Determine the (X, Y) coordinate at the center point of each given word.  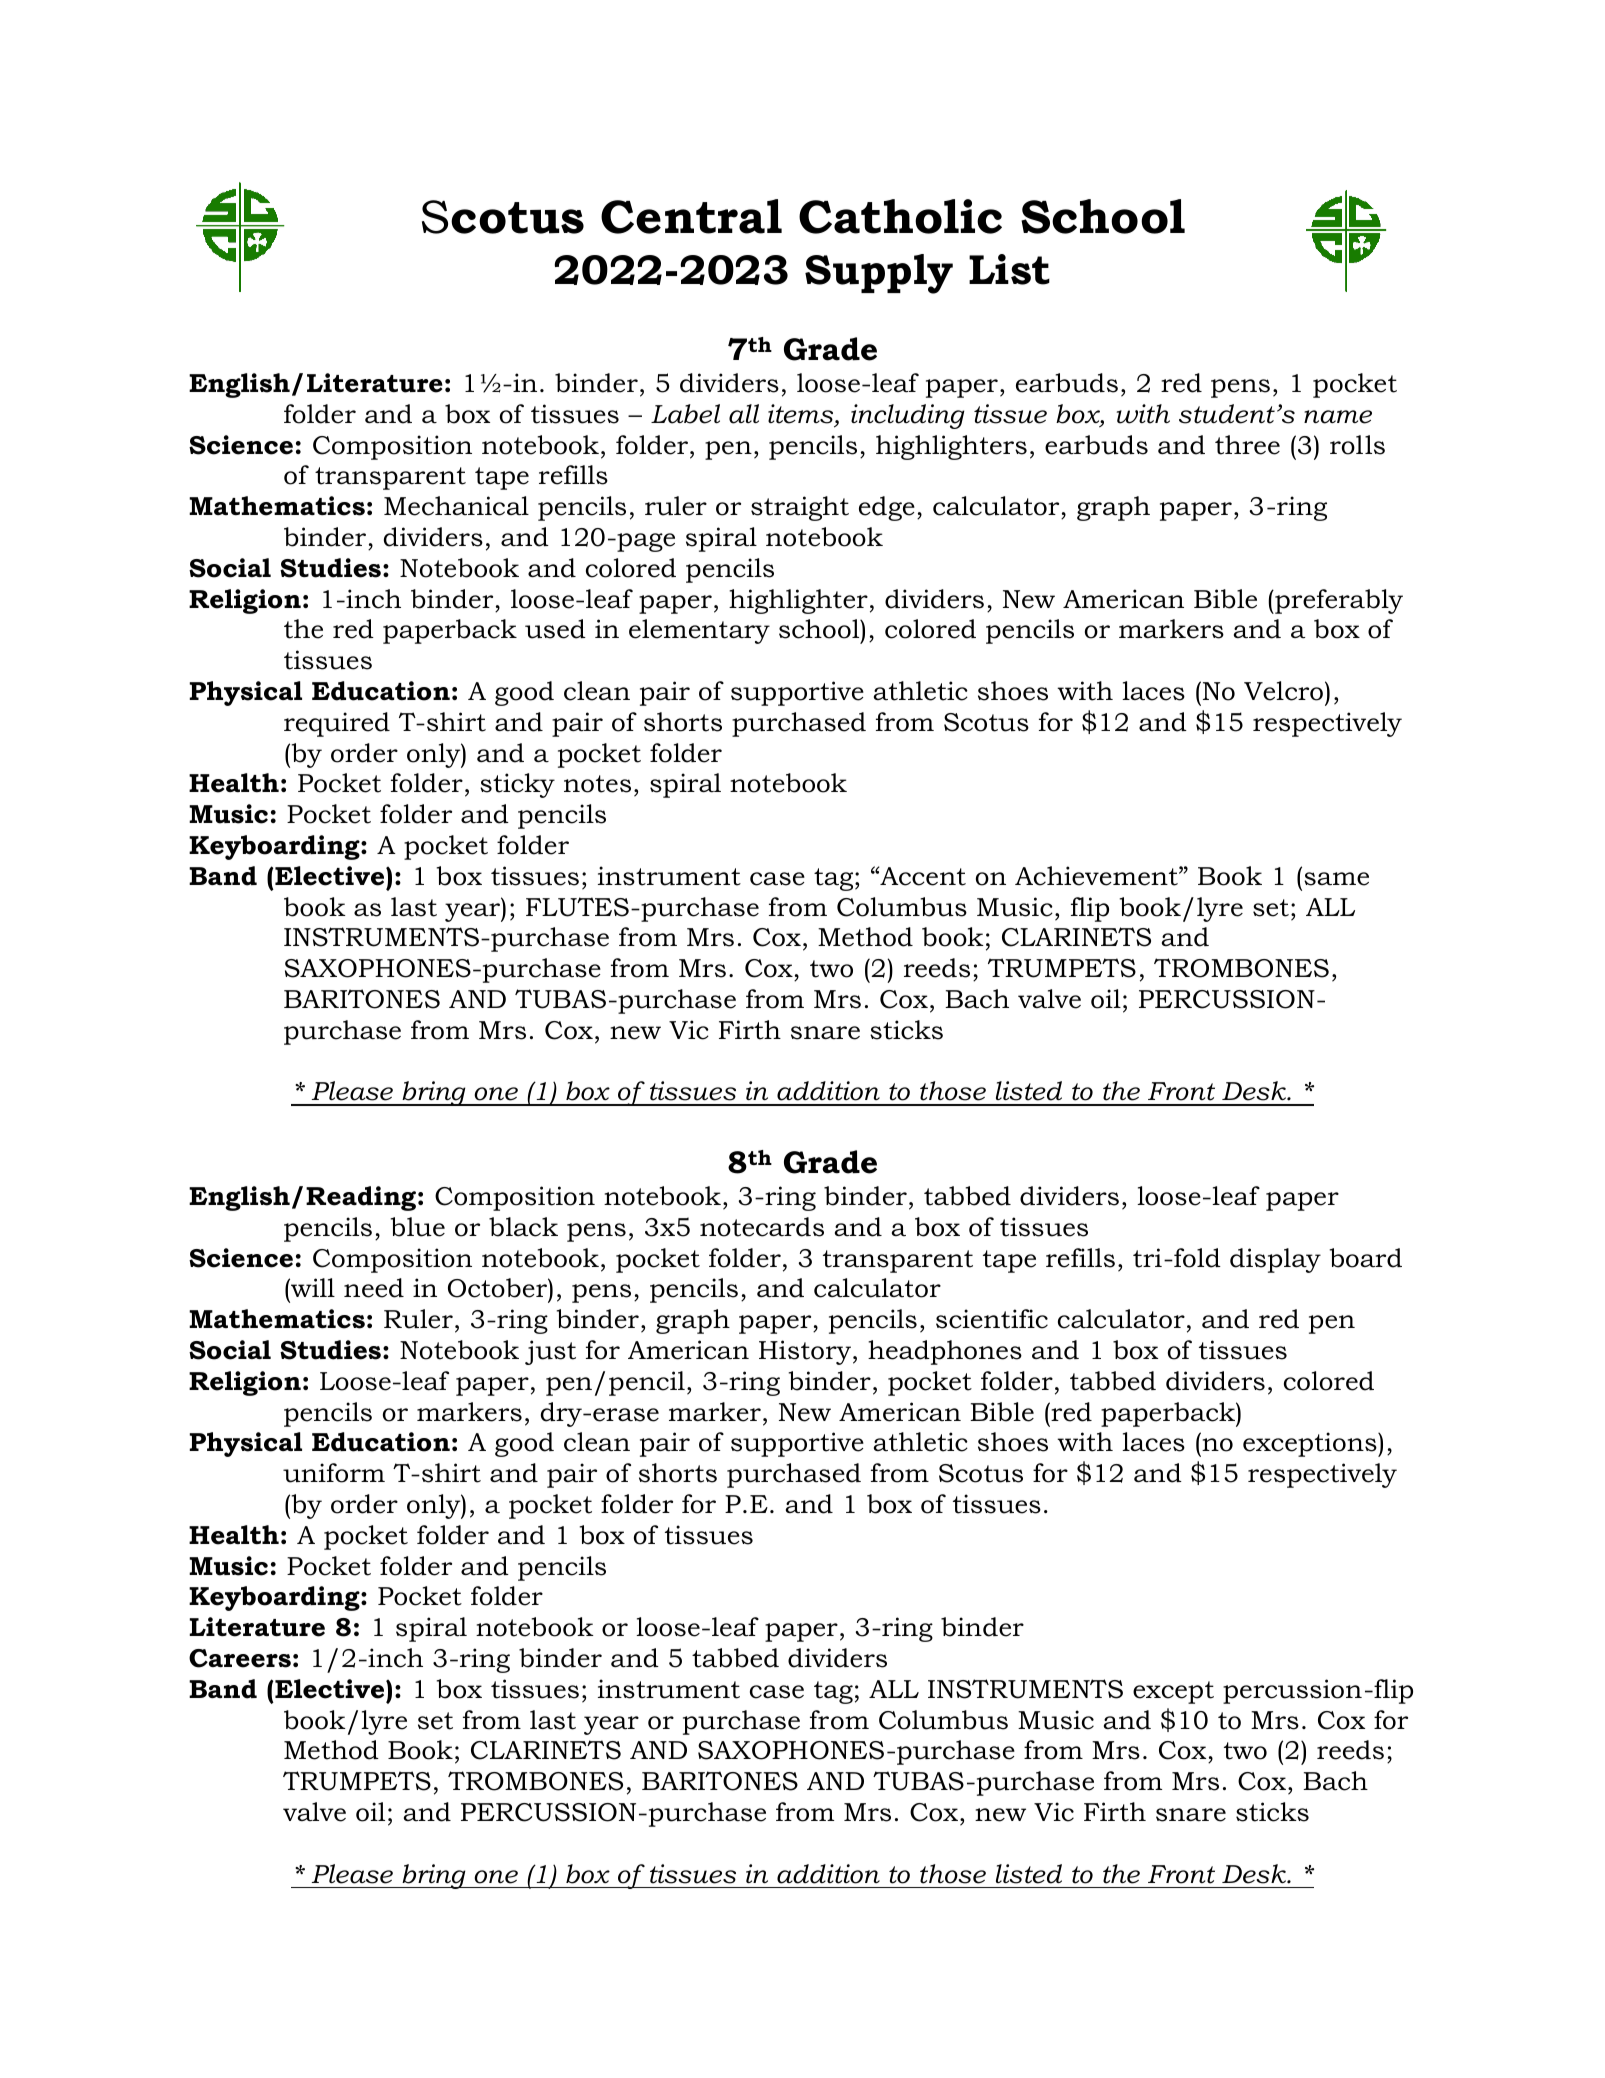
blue (417, 1227)
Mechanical (456, 506)
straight (800, 508)
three (1247, 445)
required (337, 724)
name (1338, 417)
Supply (879, 274)
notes (597, 784)
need (374, 1288)
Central (691, 216)
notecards (762, 1227)
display (1275, 1260)
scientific (992, 1319)
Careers (240, 1658)
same (1336, 879)
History (805, 1352)
